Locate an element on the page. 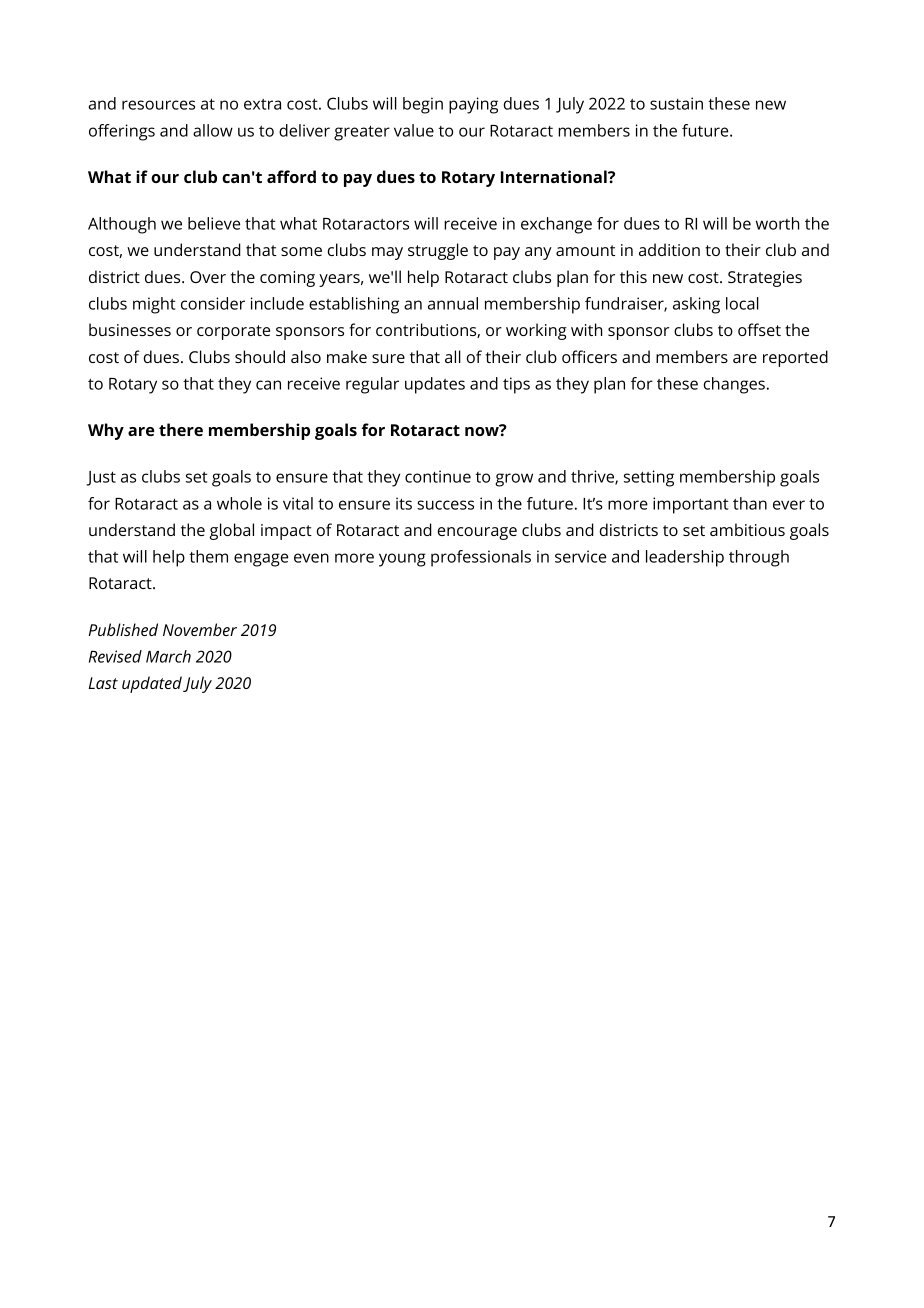  March is located at coordinates (168, 656).
